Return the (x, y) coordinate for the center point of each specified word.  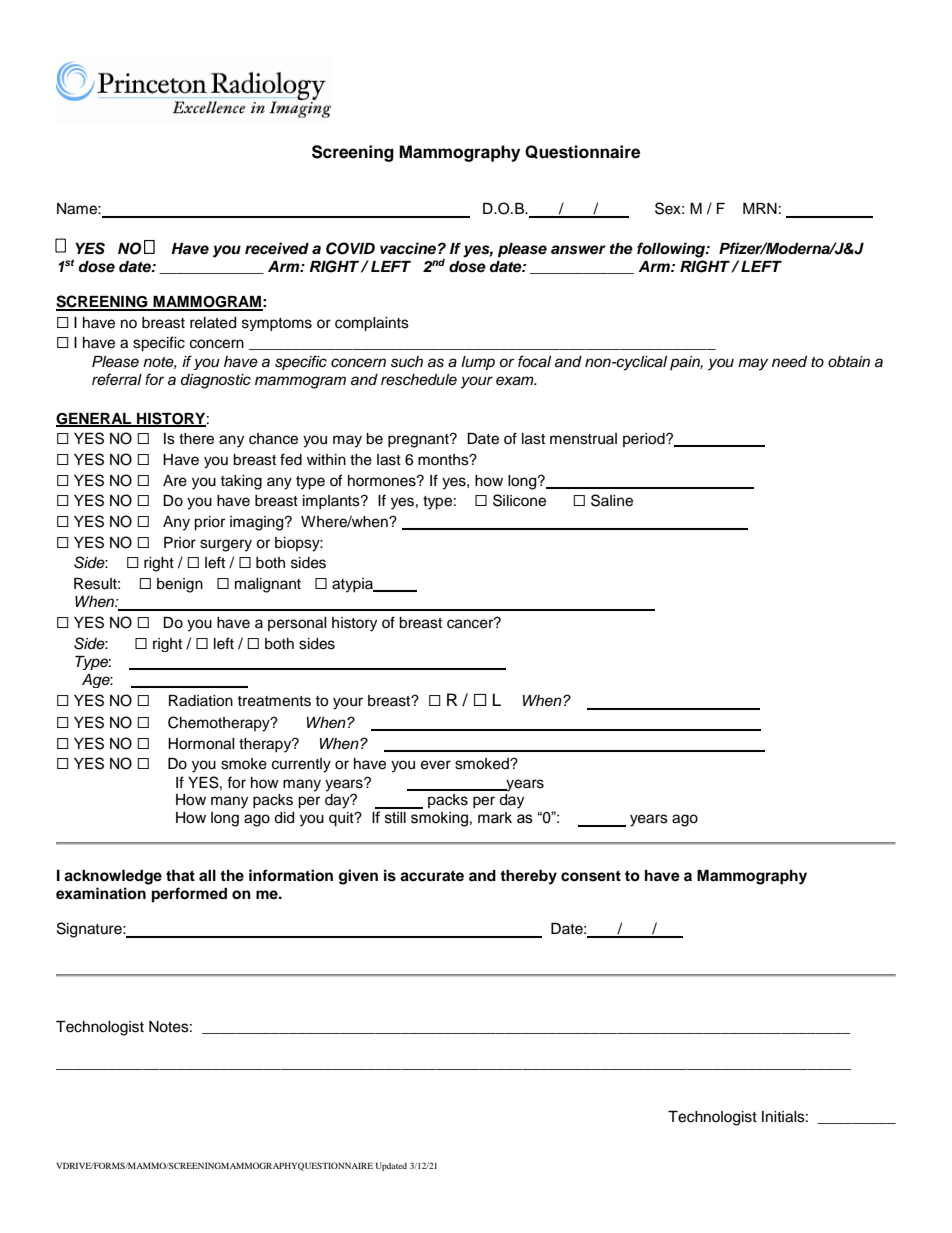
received (277, 248)
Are (175, 481)
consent (591, 876)
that (180, 875)
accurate (432, 876)
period (645, 440)
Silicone (519, 500)
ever (436, 765)
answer (578, 250)
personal (297, 624)
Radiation (201, 701)
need (789, 362)
